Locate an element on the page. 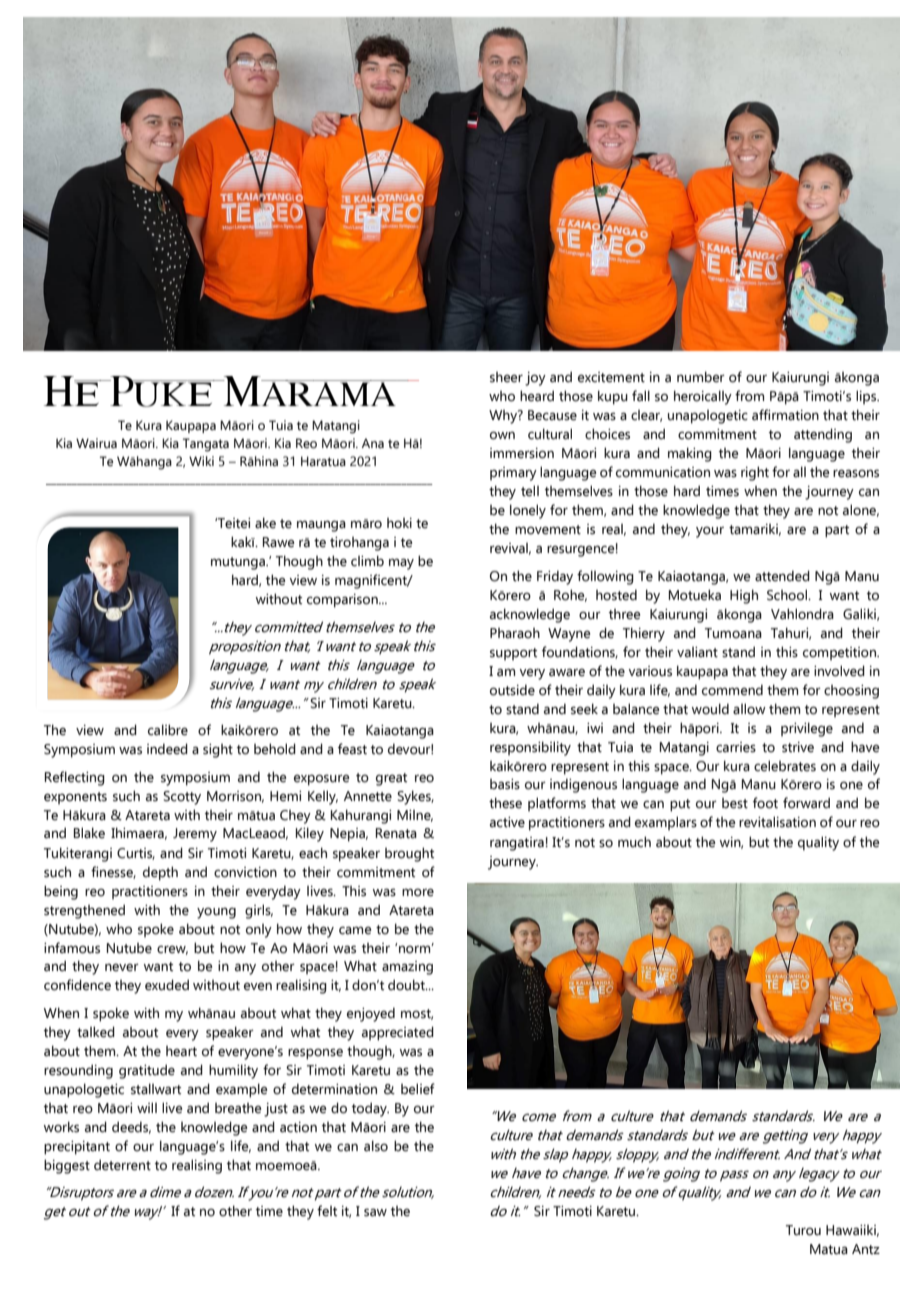 Image resolution: width=924 pixels, height=1308 pixels. affirmation is located at coordinates (785, 415).
